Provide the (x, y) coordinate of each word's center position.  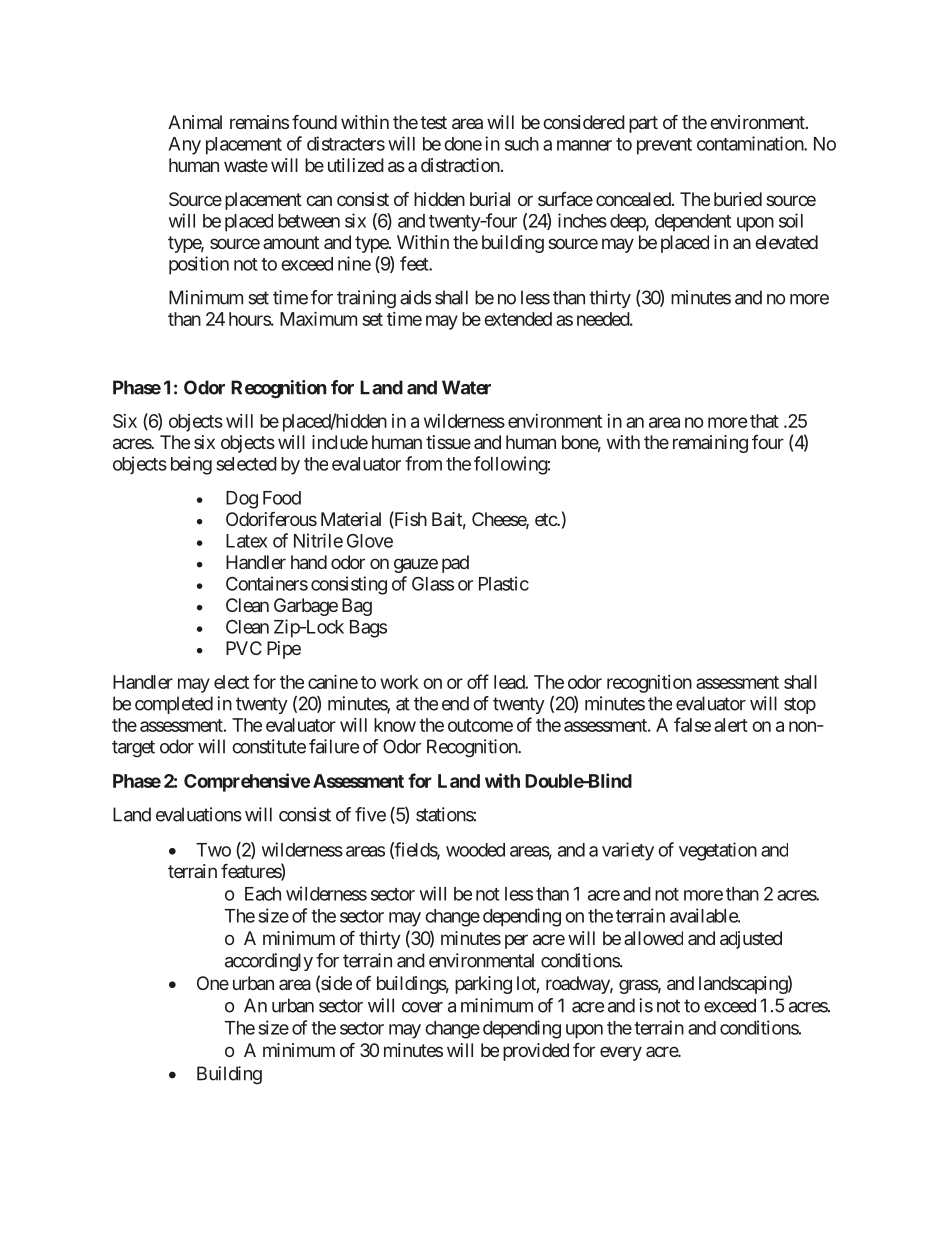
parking (483, 985)
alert (731, 725)
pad (455, 564)
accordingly (269, 962)
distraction (460, 165)
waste (246, 165)
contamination (751, 143)
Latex (246, 541)
